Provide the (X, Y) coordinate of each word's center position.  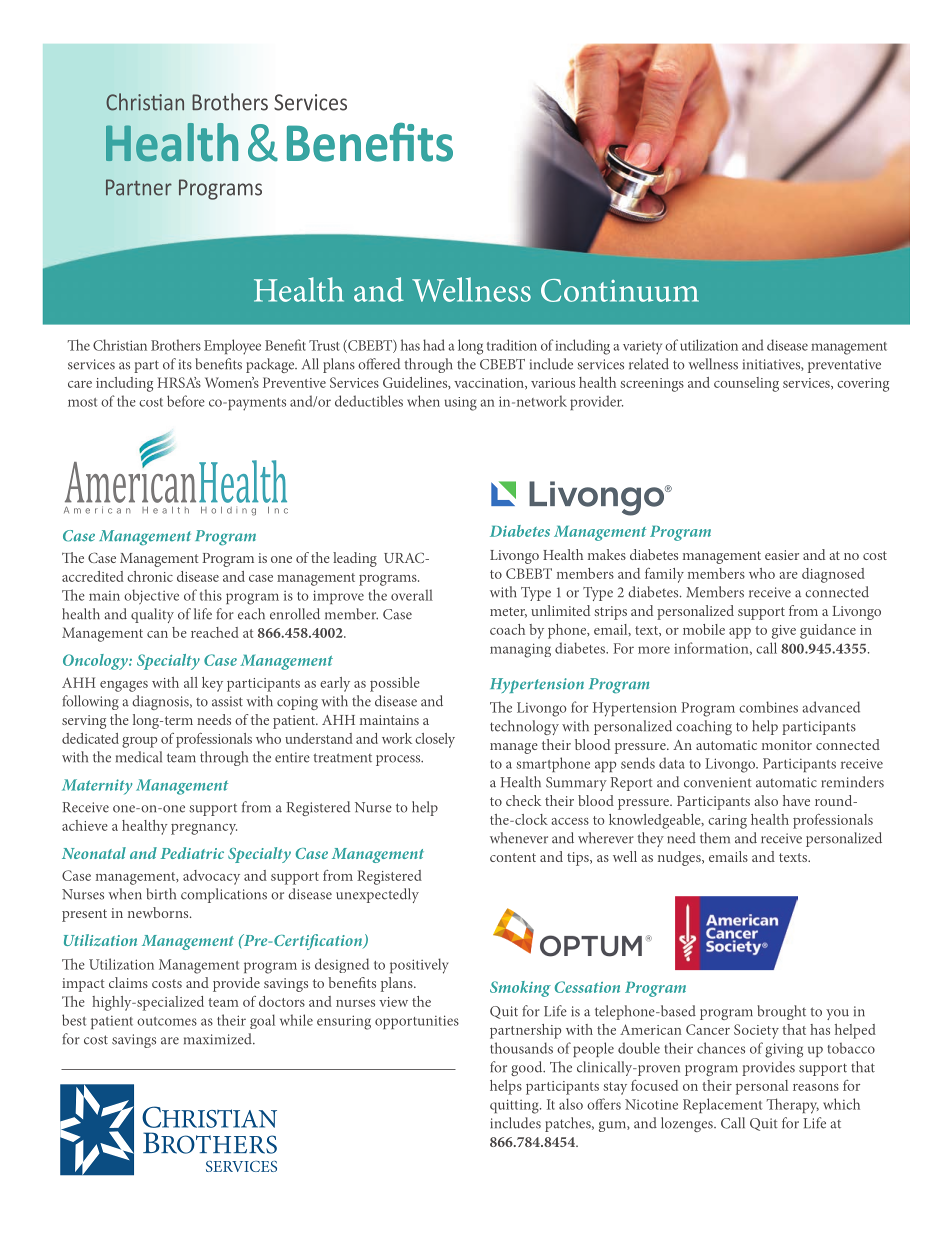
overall (412, 595)
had (434, 345)
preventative (844, 366)
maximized (219, 1039)
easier (782, 555)
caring (727, 822)
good (528, 1068)
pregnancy (204, 829)
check (523, 800)
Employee (232, 347)
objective (151, 597)
